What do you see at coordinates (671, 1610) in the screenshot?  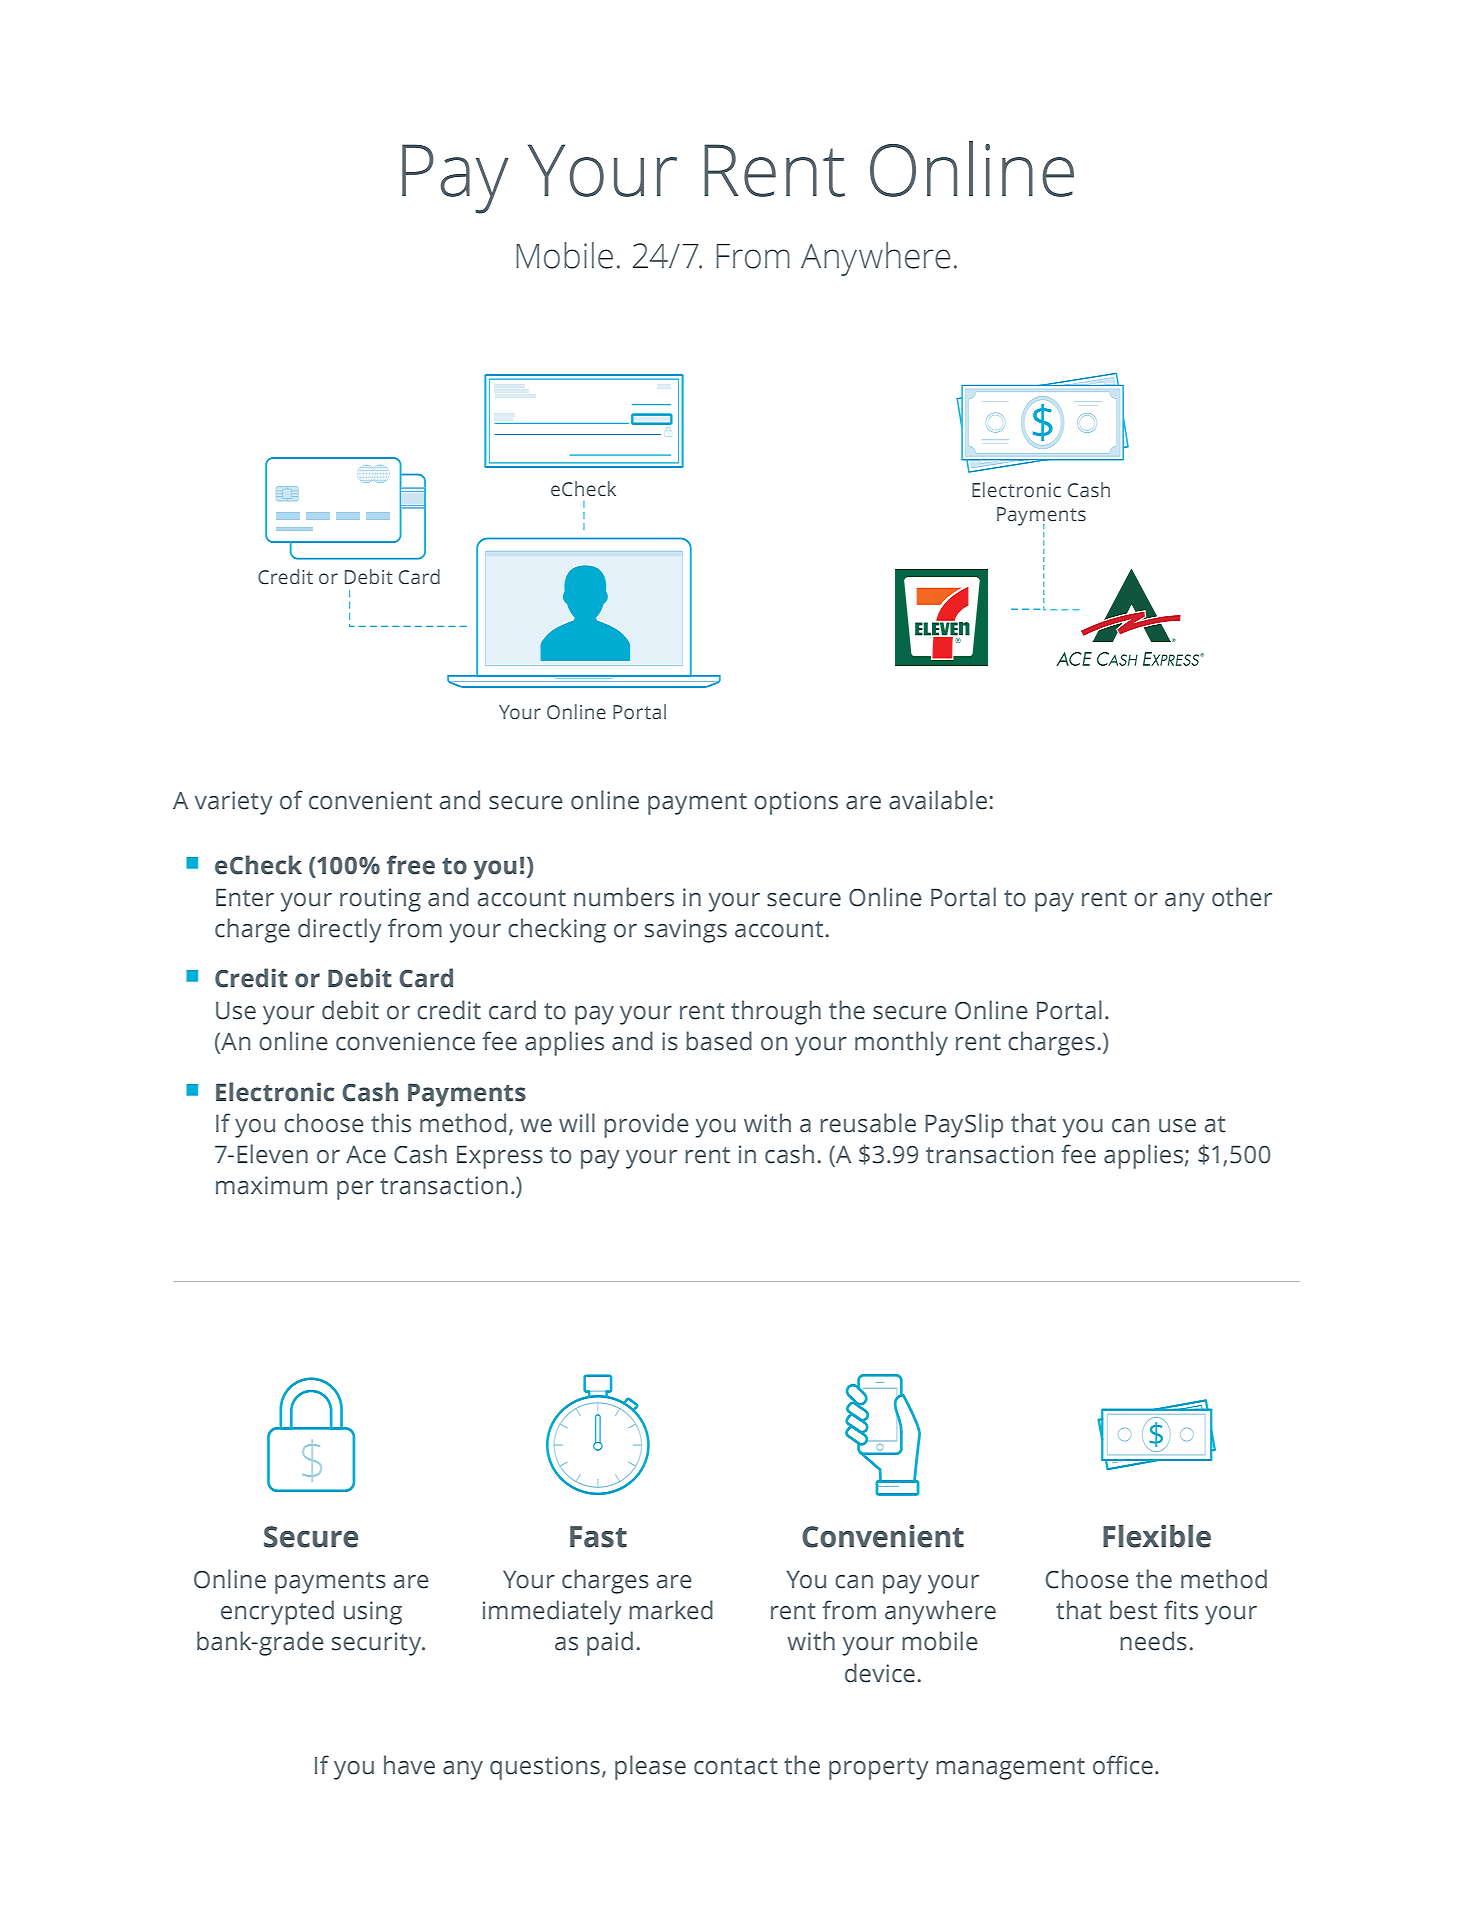 I see `marked` at bounding box center [671, 1610].
